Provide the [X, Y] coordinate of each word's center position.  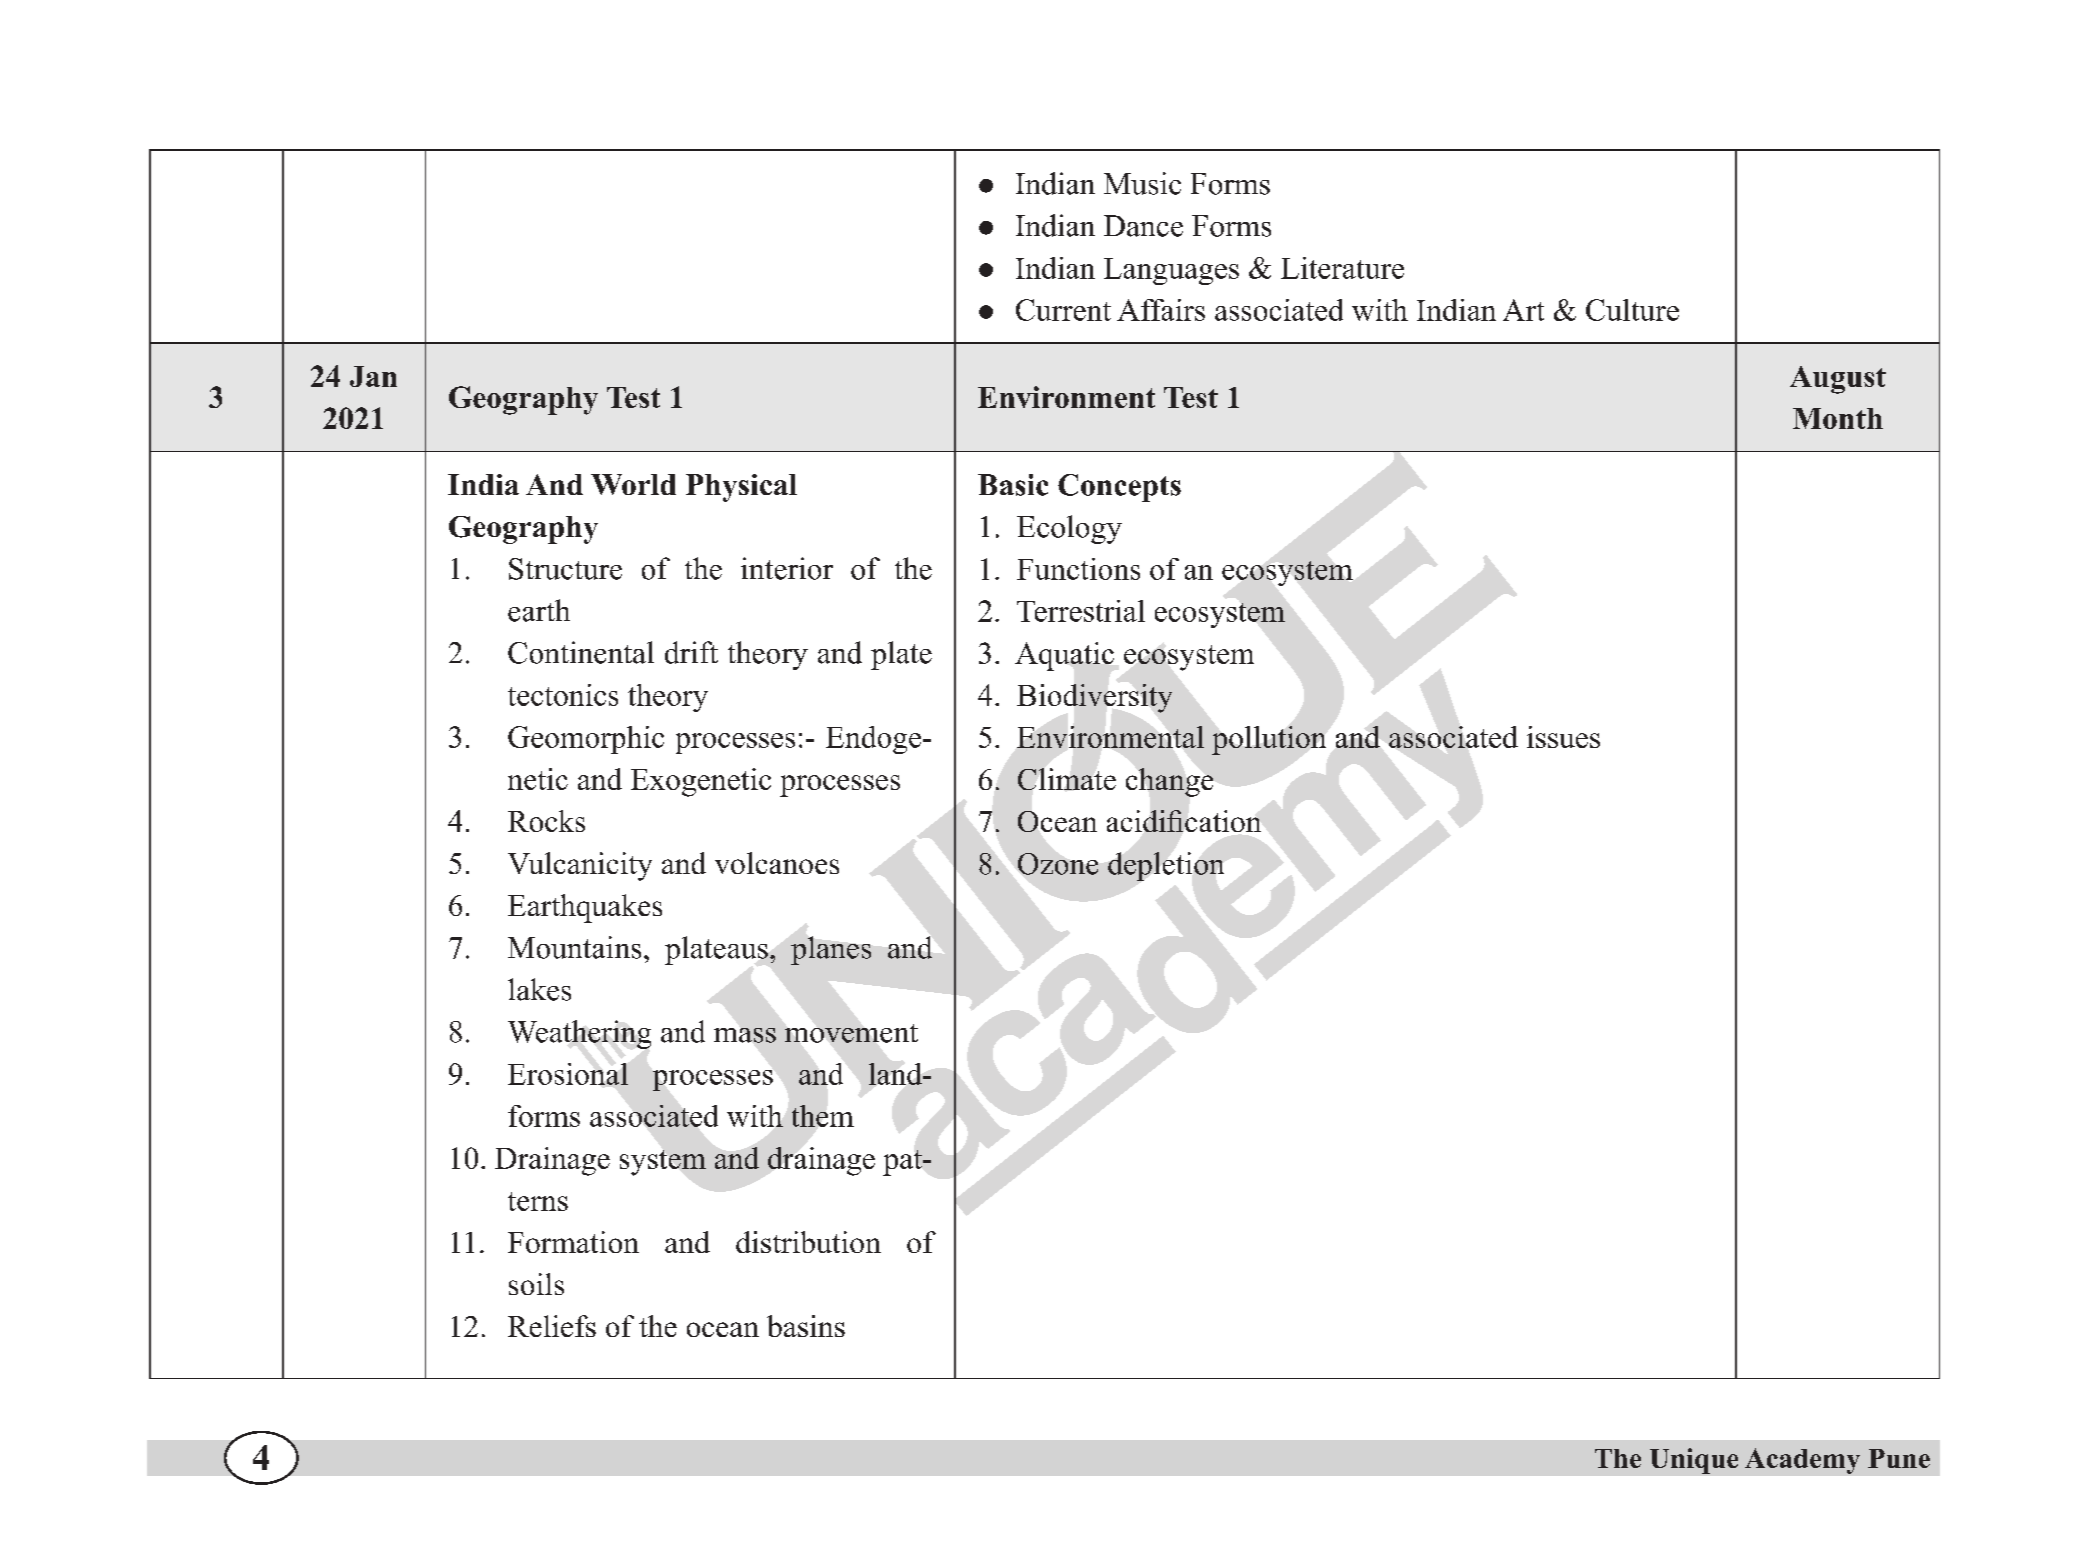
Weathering [579, 1034]
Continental [581, 652]
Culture [1632, 310]
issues [1563, 737]
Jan [373, 376]
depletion [1166, 866]
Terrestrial [1081, 611]
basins [806, 1326]
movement [851, 1033]
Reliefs [552, 1326]
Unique [1694, 1461]
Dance [1143, 226]
